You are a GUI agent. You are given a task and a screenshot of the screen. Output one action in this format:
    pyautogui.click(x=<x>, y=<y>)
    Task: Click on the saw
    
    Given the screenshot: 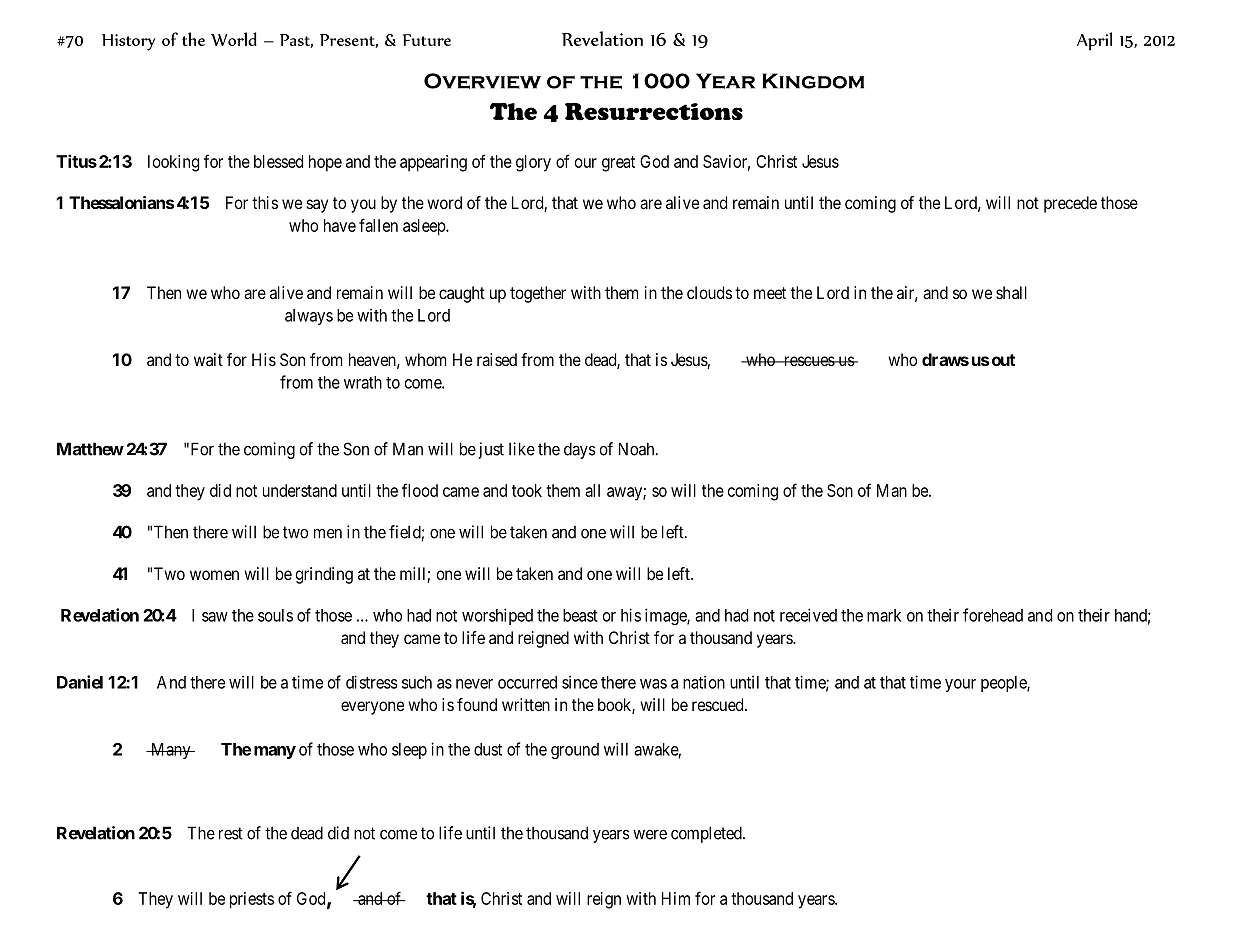 What is the action you would take?
    pyautogui.click(x=215, y=617)
